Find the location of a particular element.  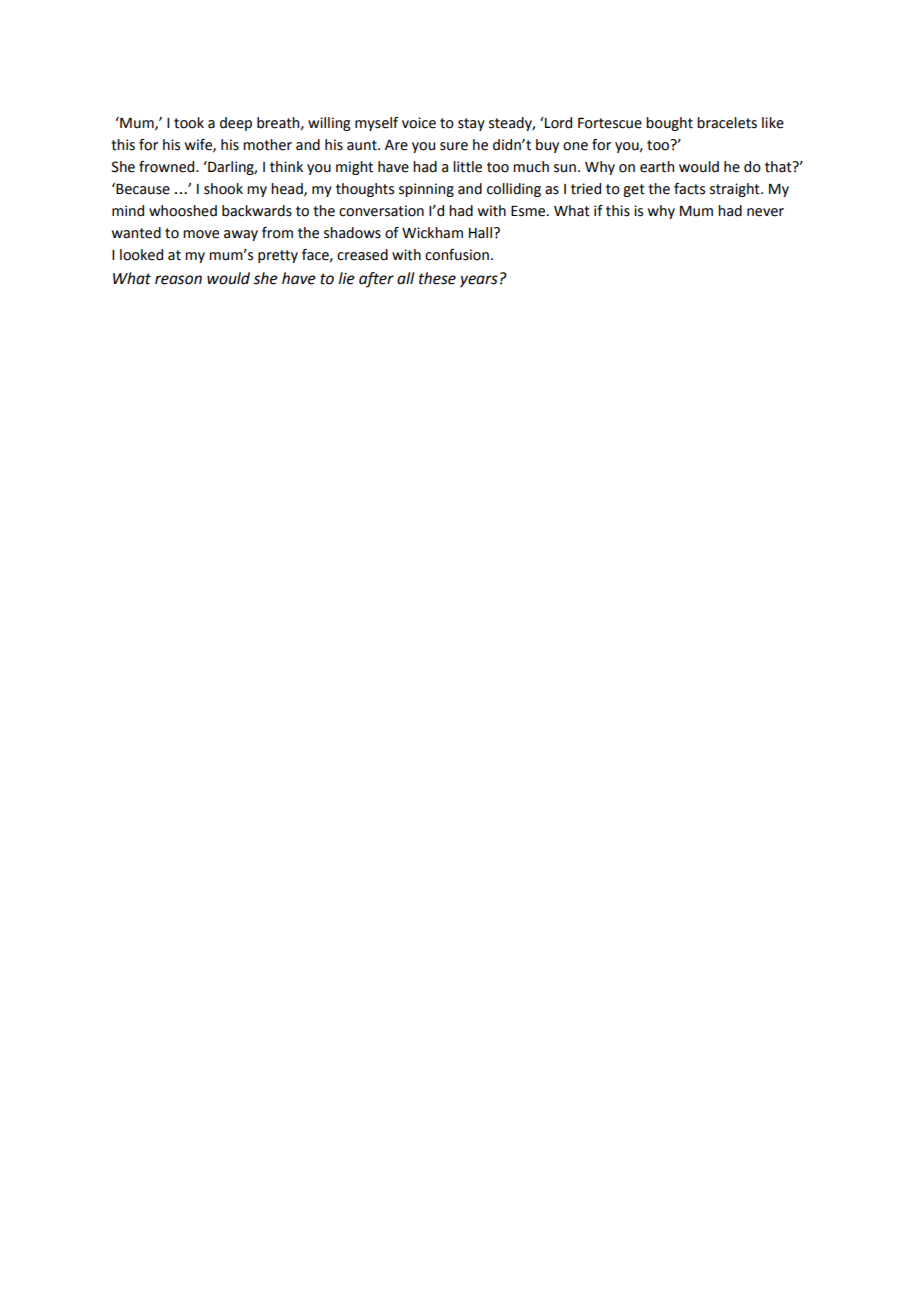

earth is located at coordinates (657, 167).
